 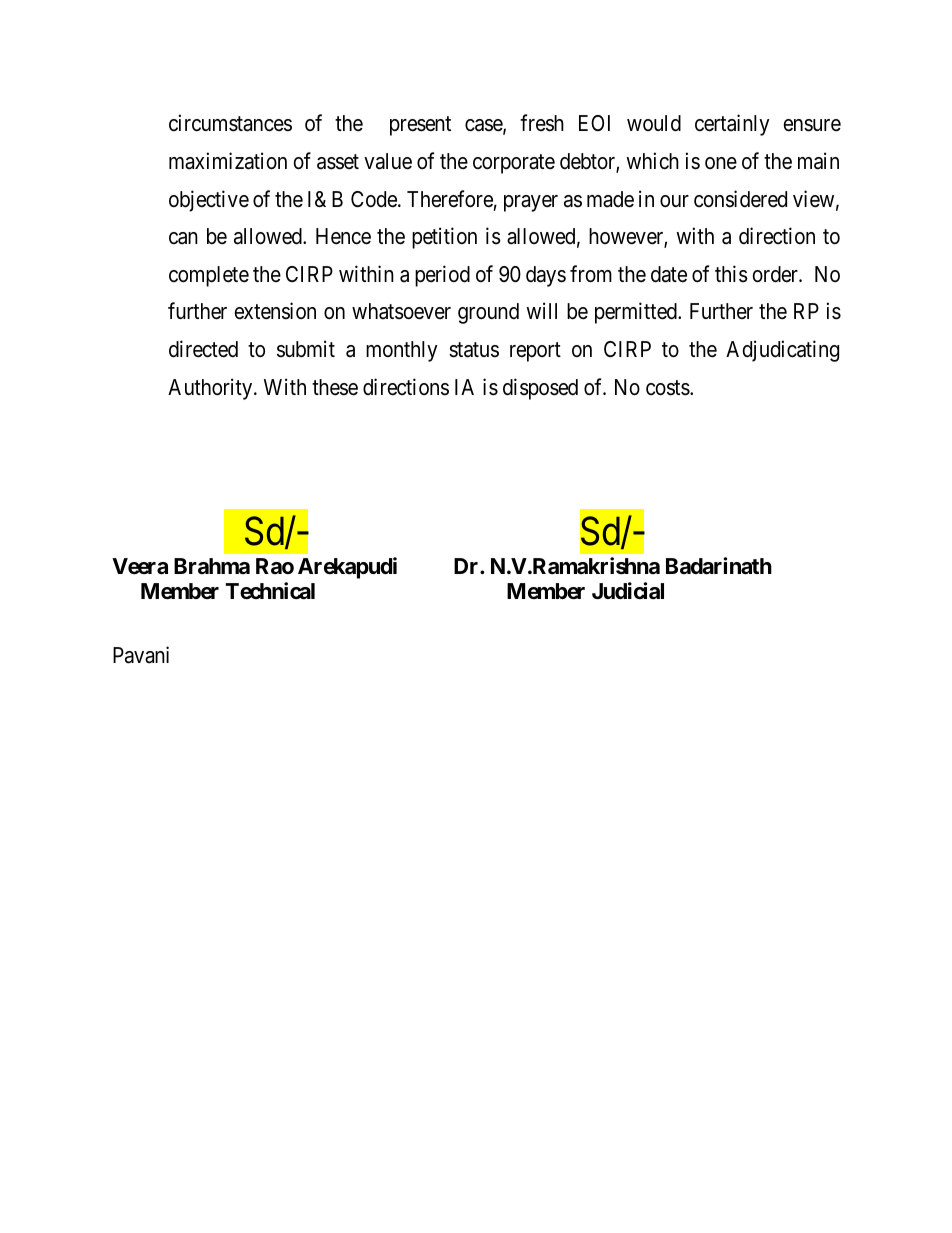 I want to click on Judicial, so click(x=628, y=591).
